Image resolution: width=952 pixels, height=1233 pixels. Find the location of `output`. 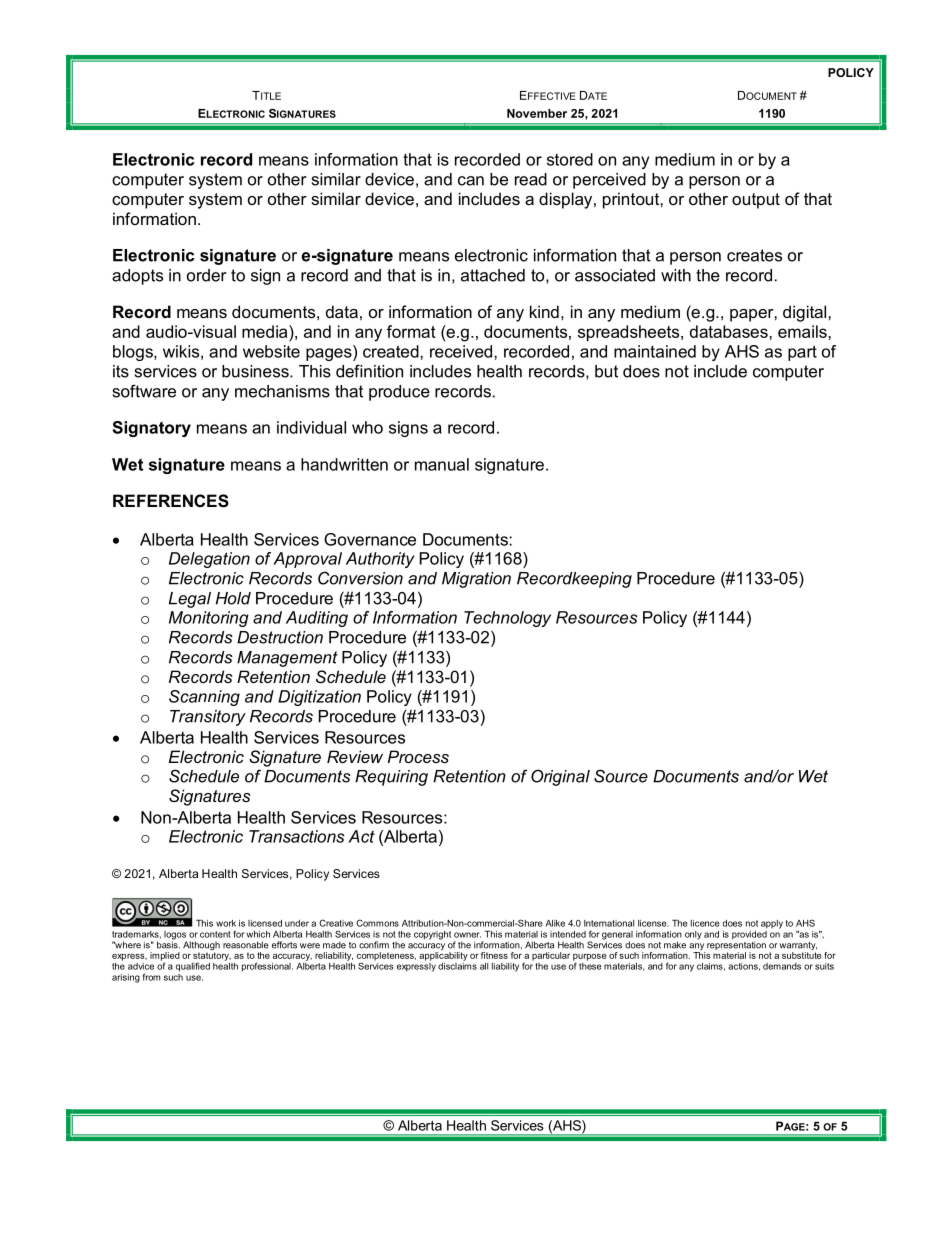

output is located at coordinates (756, 201).
